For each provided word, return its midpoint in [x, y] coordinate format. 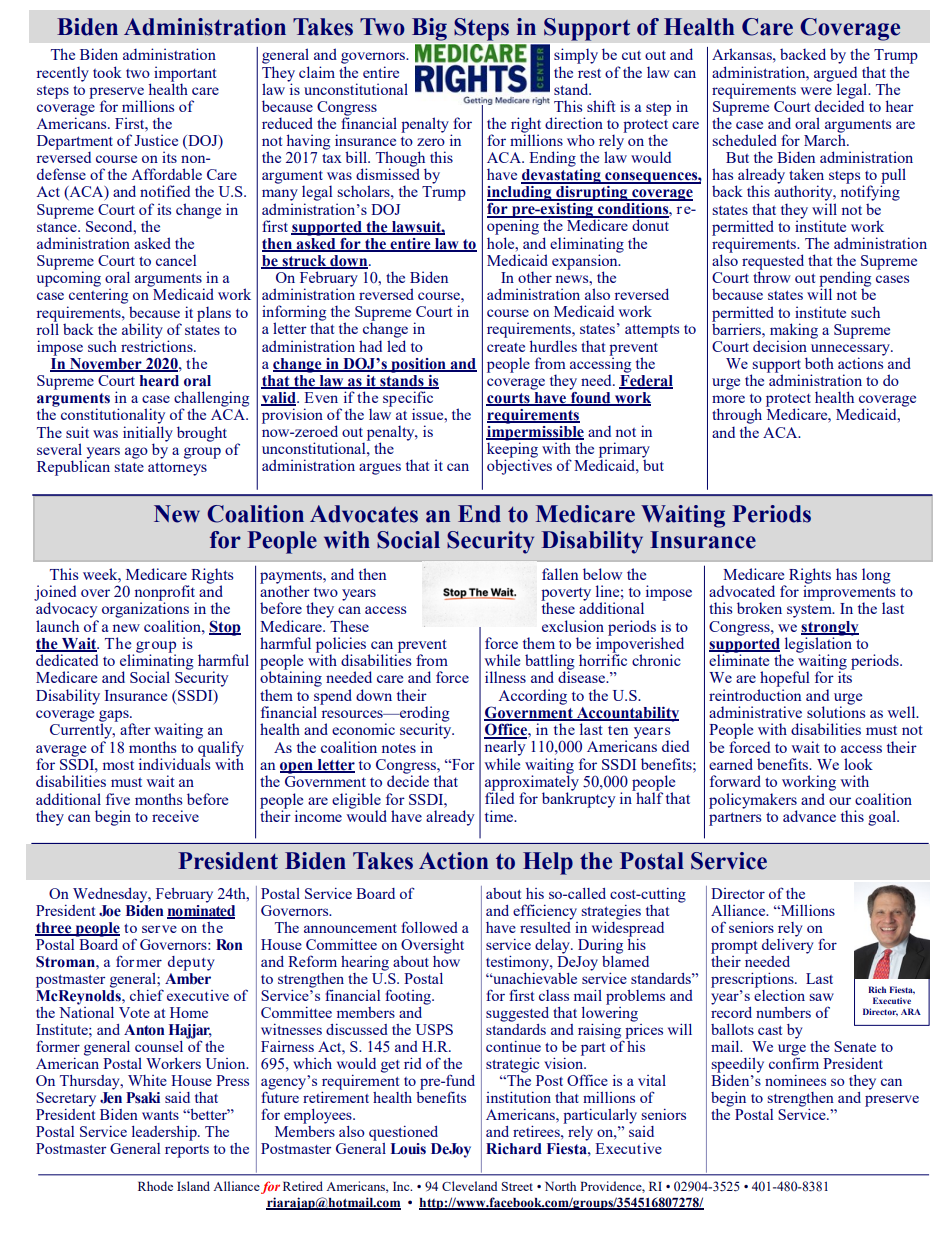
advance [809, 816]
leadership [165, 1133]
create [506, 347]
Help [548, 863]
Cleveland [469, 1186]
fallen [560, 574]
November [106, 365]
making [794, 332]
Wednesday [111, 895]
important [185, 74]
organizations [145, 609]
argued [835, 74]
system [810, 611]
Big [429, 29]
